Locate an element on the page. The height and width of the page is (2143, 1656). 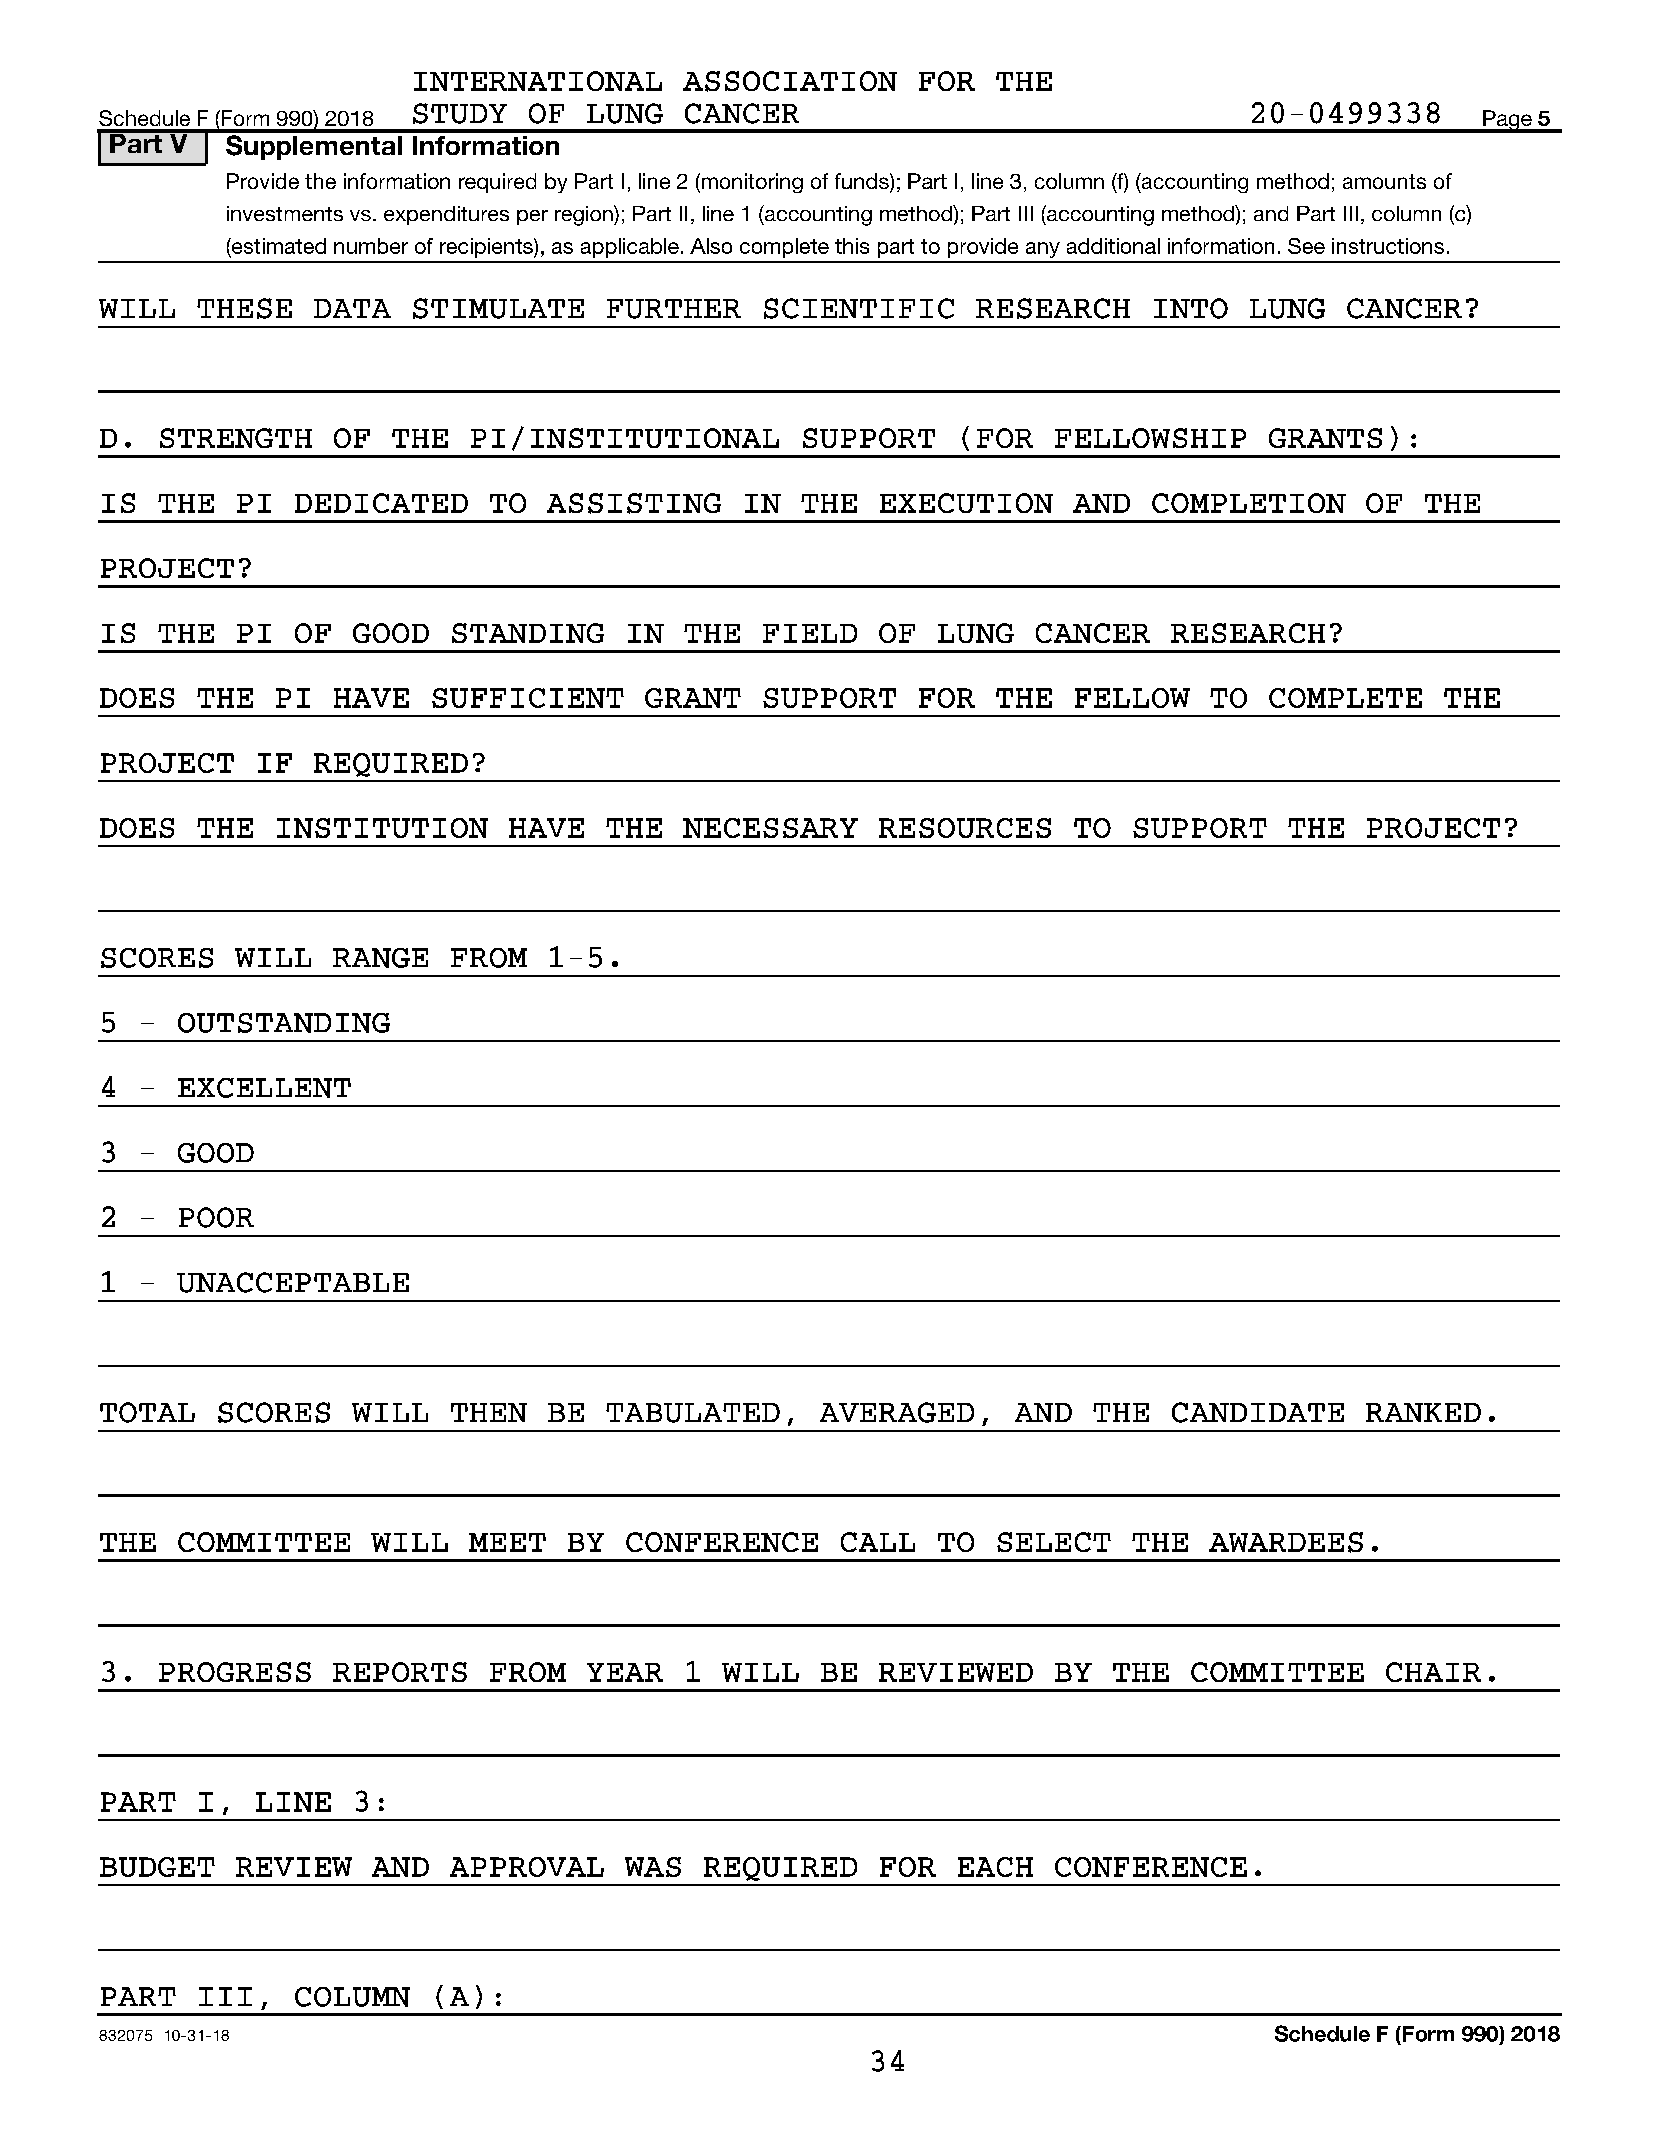
BUDGET is located at coordinates (157, 1867).
